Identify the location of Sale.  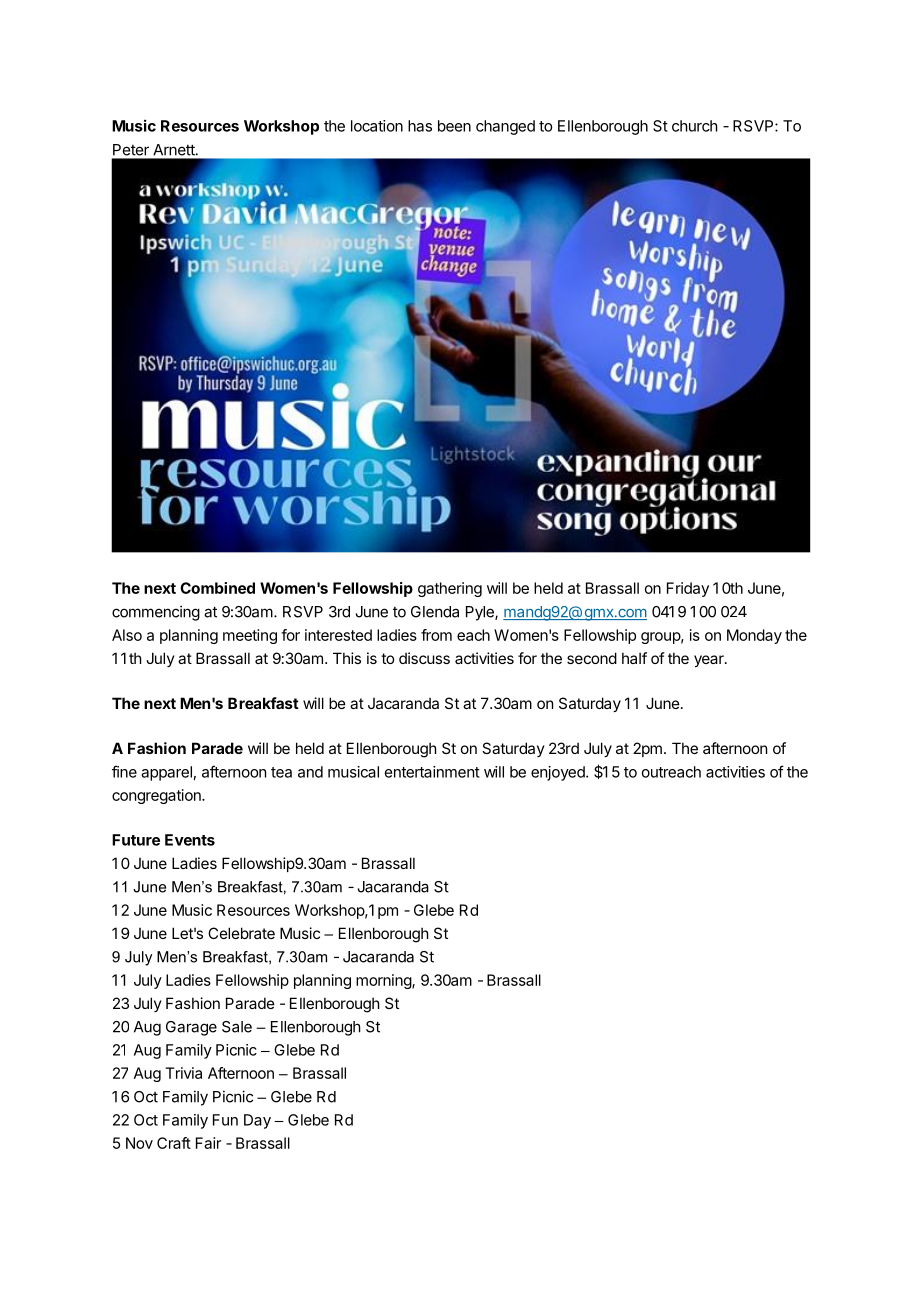
(237, 1027).
